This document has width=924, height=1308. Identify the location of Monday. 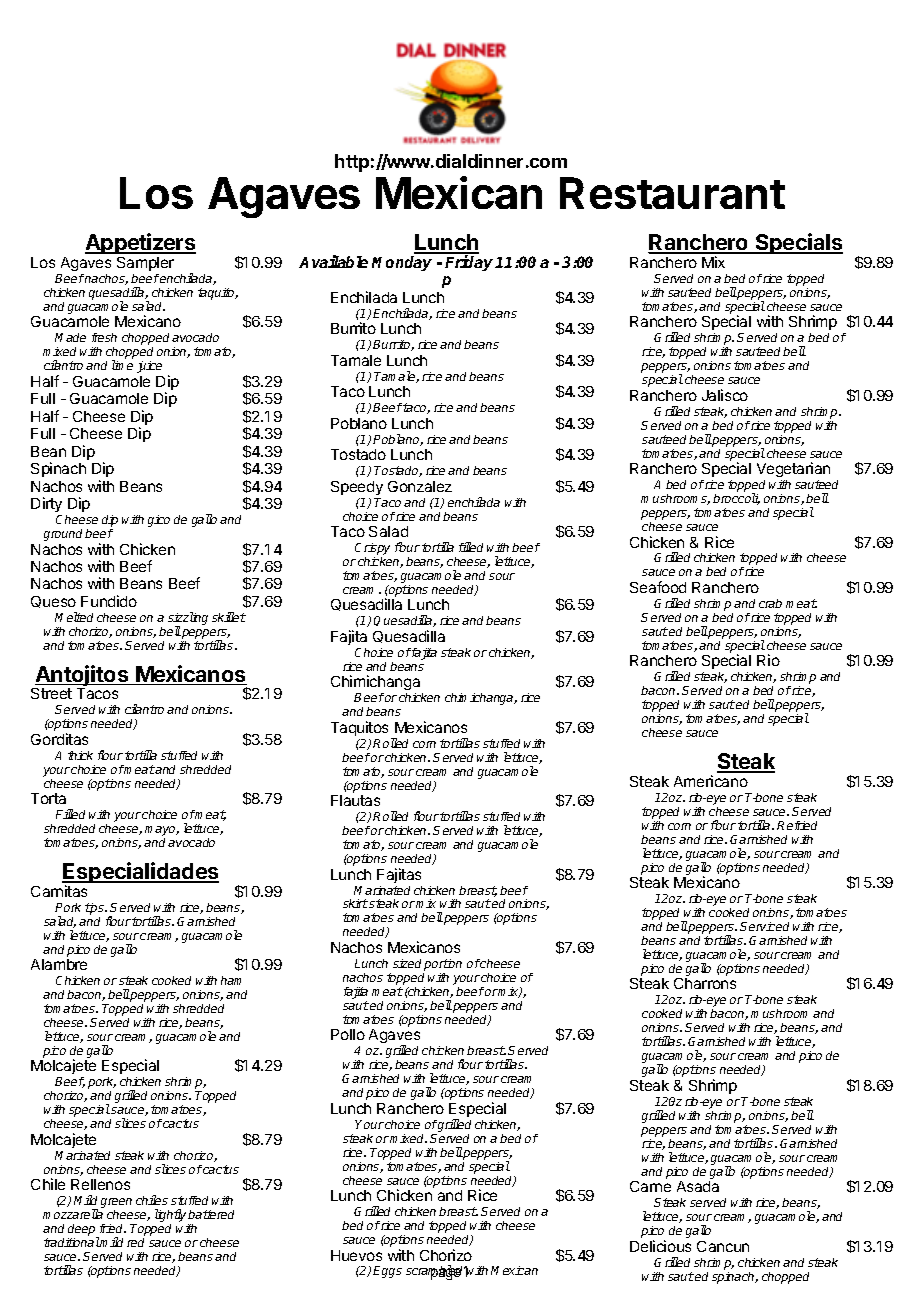
(402, 263).
